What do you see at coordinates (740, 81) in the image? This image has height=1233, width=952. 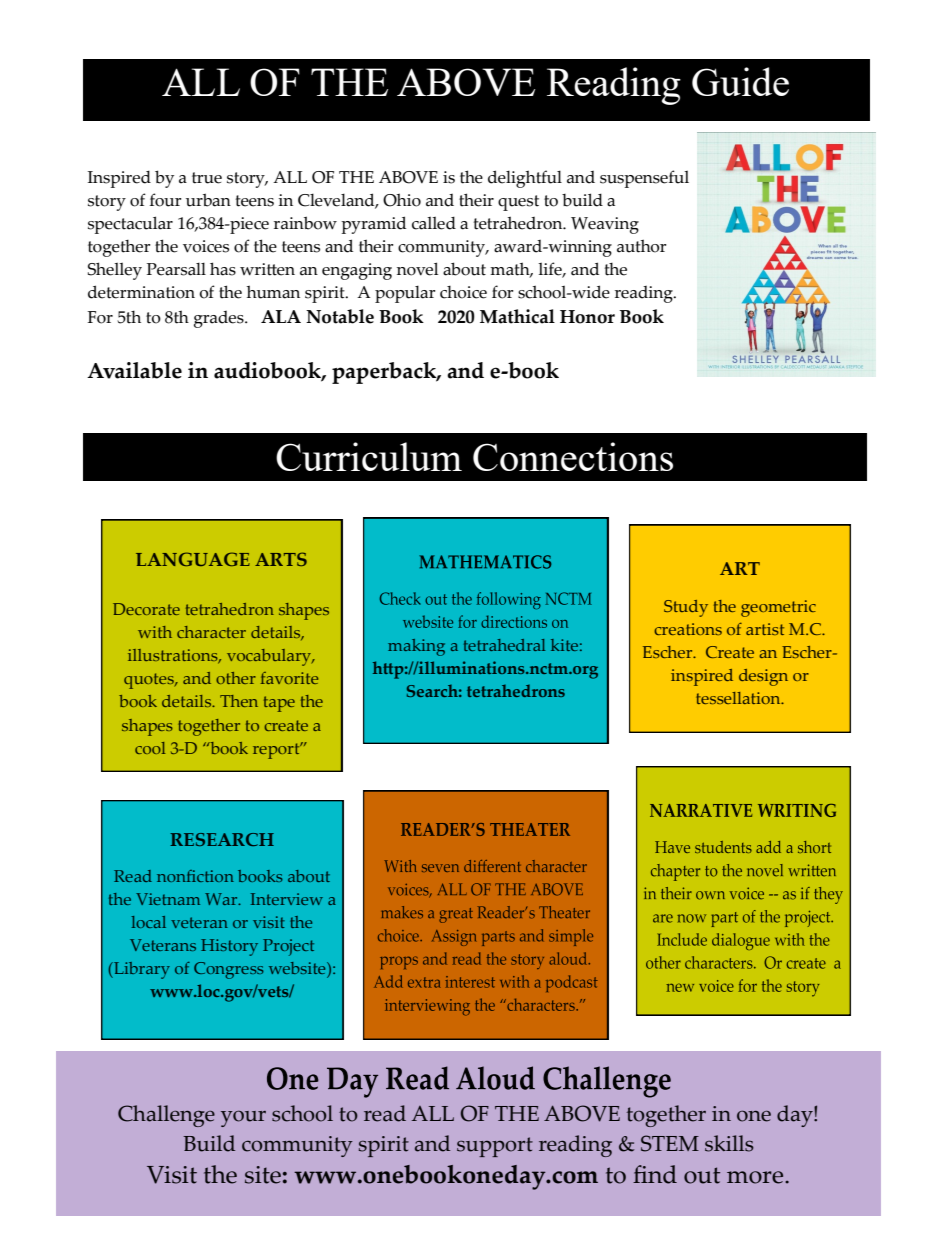 I see `Guide` at bounding box center [740, 81].
